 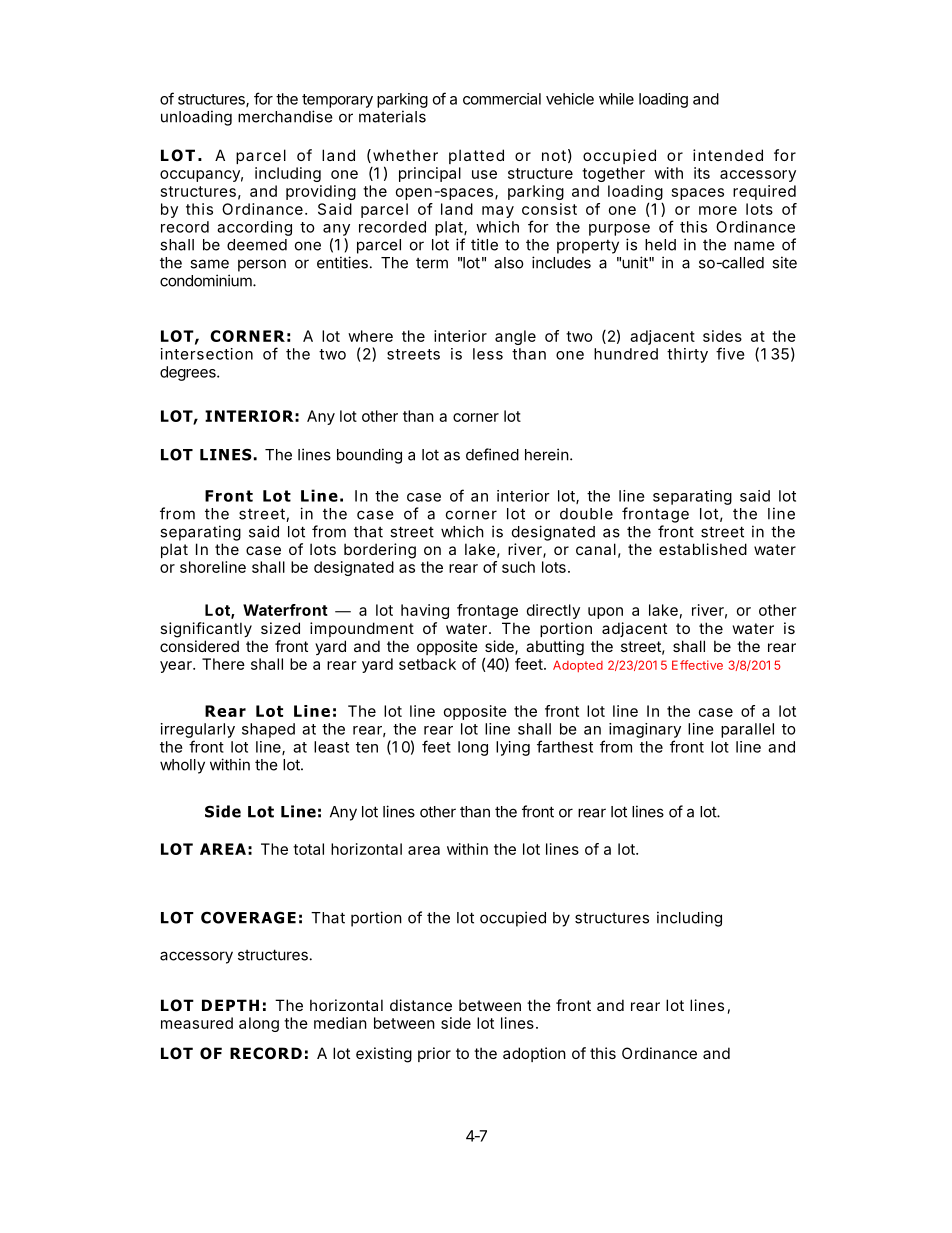 I want to click on established, so click(x=703, y=549).
